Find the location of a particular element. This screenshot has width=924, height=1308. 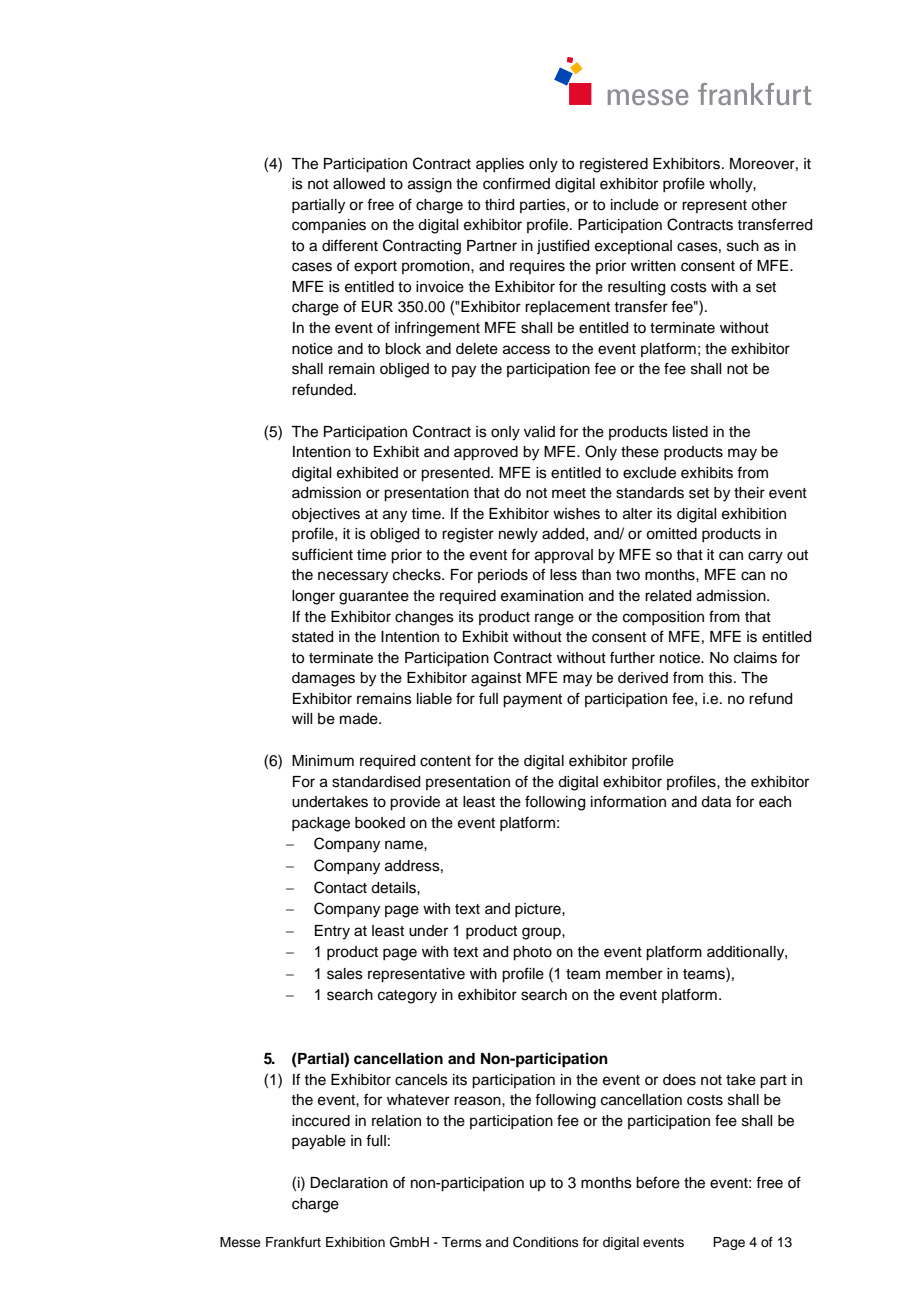

companies is located at coordinates (329, 226).
